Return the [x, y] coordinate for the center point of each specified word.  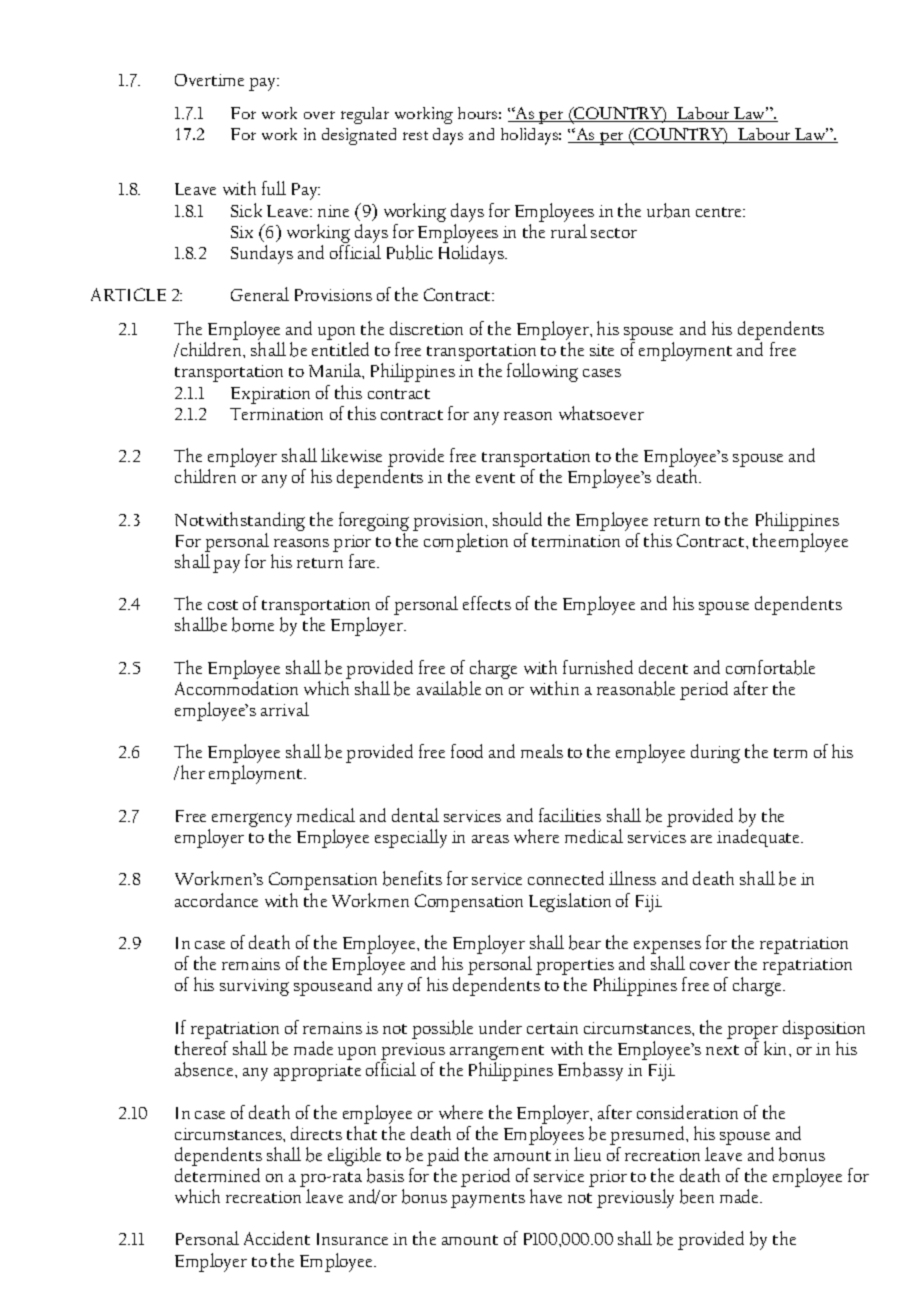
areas [490, 839]
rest [415, 135]
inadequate [760, 838]
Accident [277, 1238]
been [697, 1196]
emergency [252, 821]
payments [488, 1200]
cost [223, 605]
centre [720, 212]
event [495, 478]
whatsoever [601, 413]
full [274, 188]
